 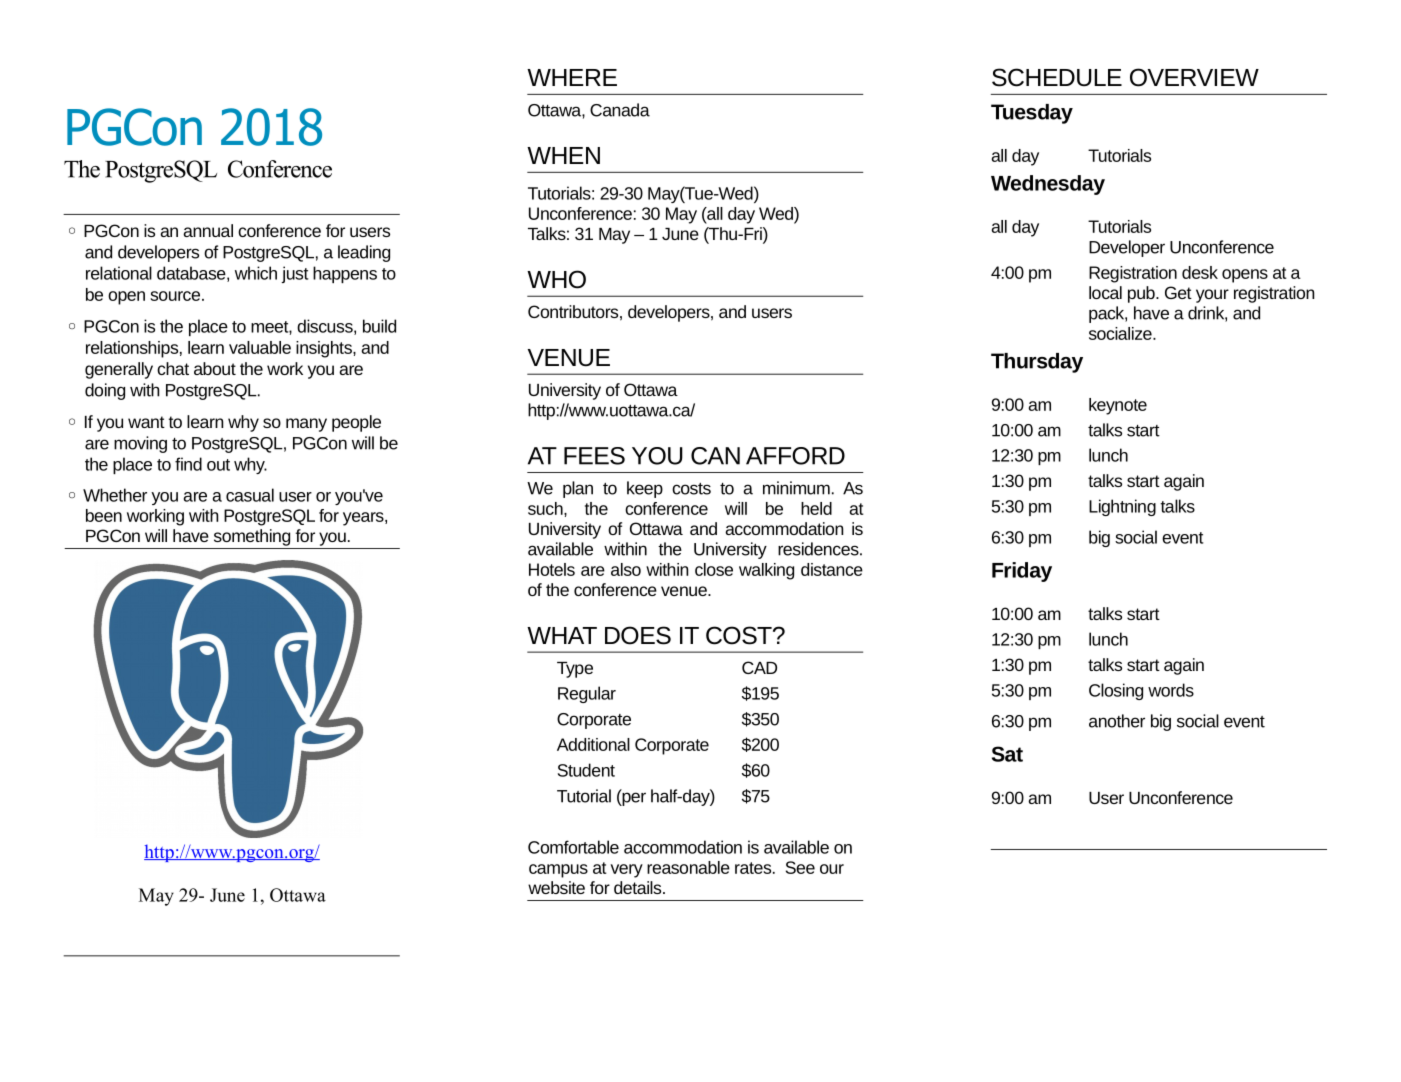 What do you see at coordinates (104, 515) in the screenshot?
I see `been` at bounding box center [104, 515].
